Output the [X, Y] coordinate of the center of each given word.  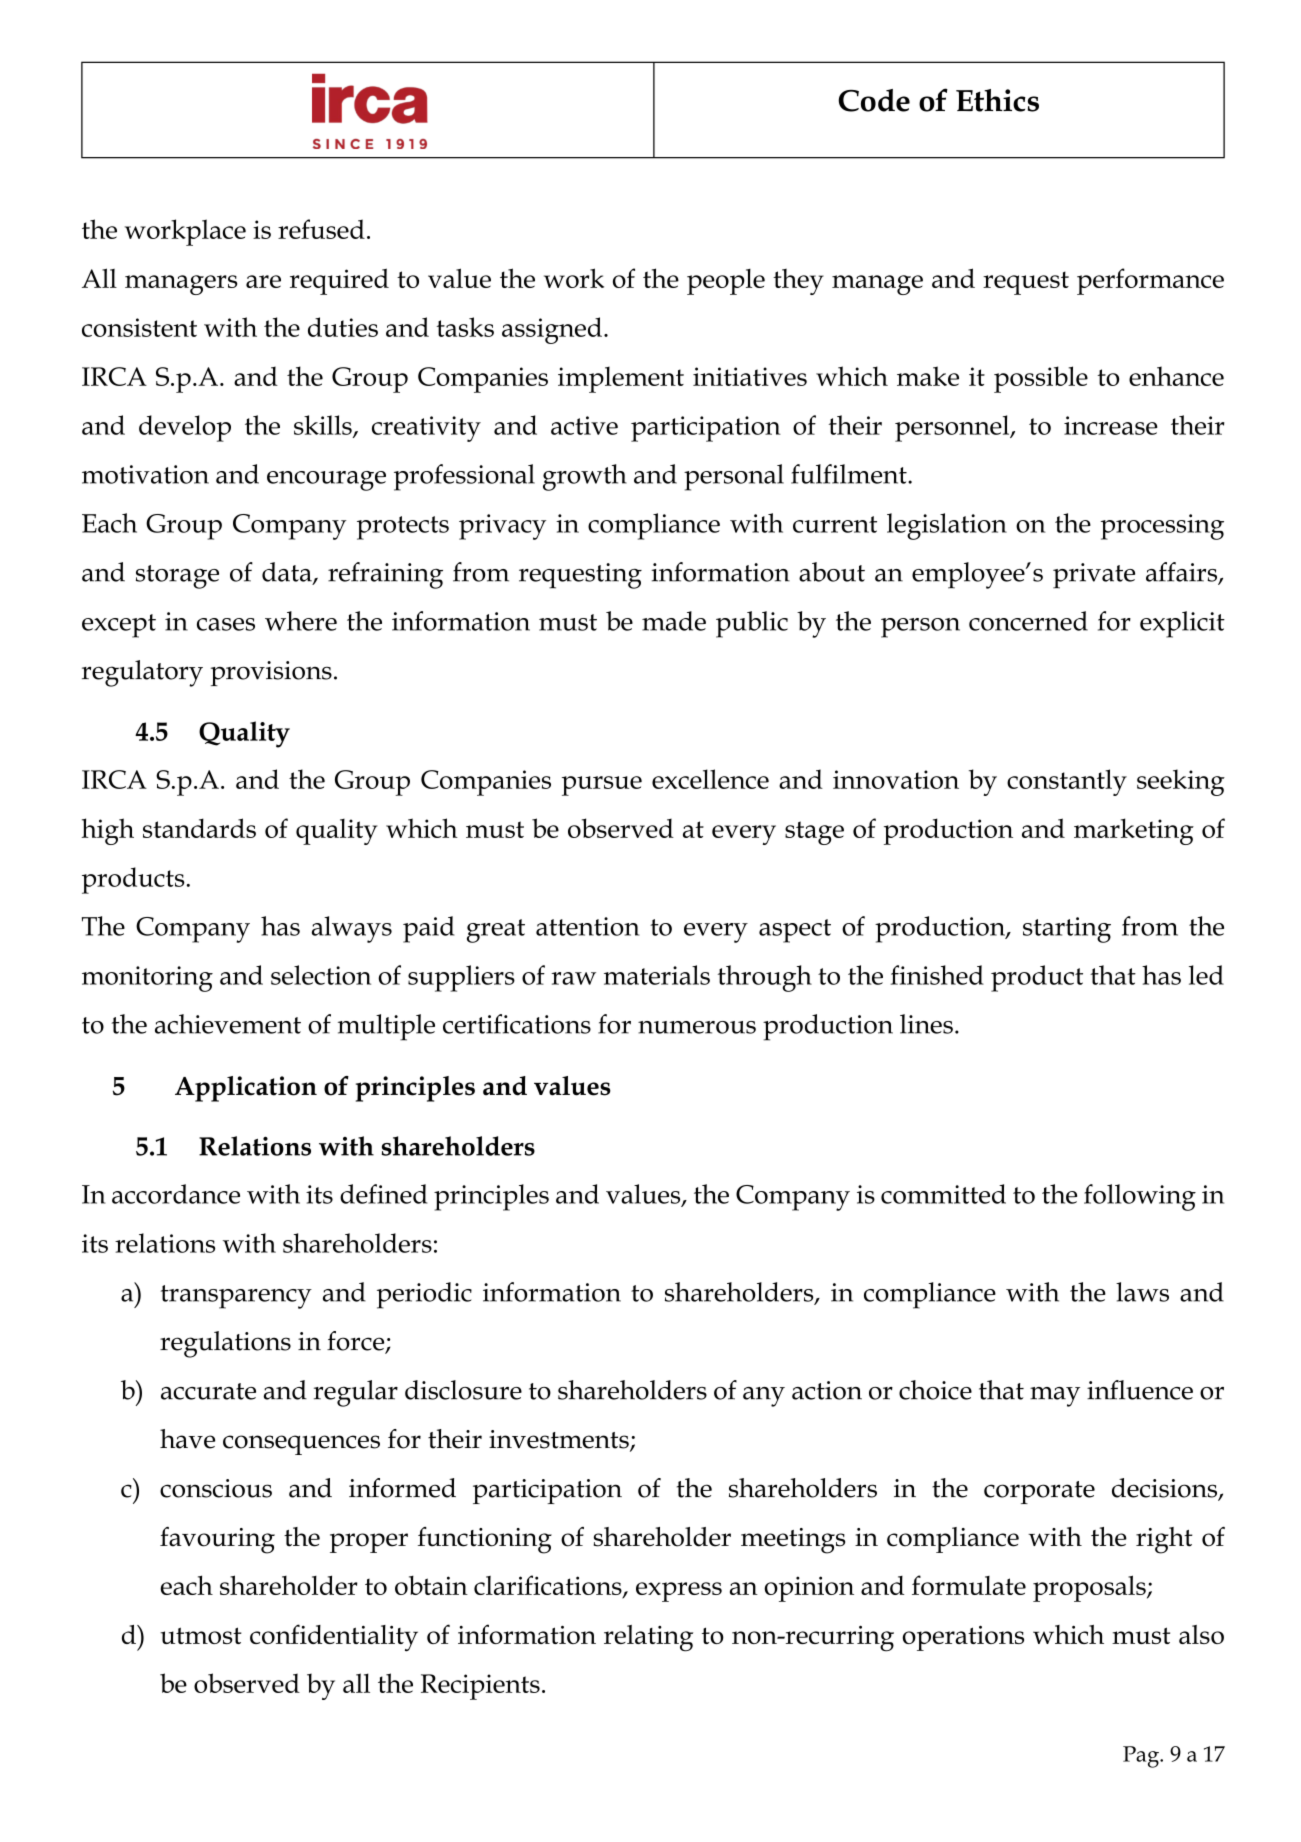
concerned [1028, 621]
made [674, 621]
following [1140, 1197]
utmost [201, 1635]
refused [321, 229]
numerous [697, 1027]
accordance [176, 1194]
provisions [271, 673]
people [726, 282]
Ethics [997, 100]
